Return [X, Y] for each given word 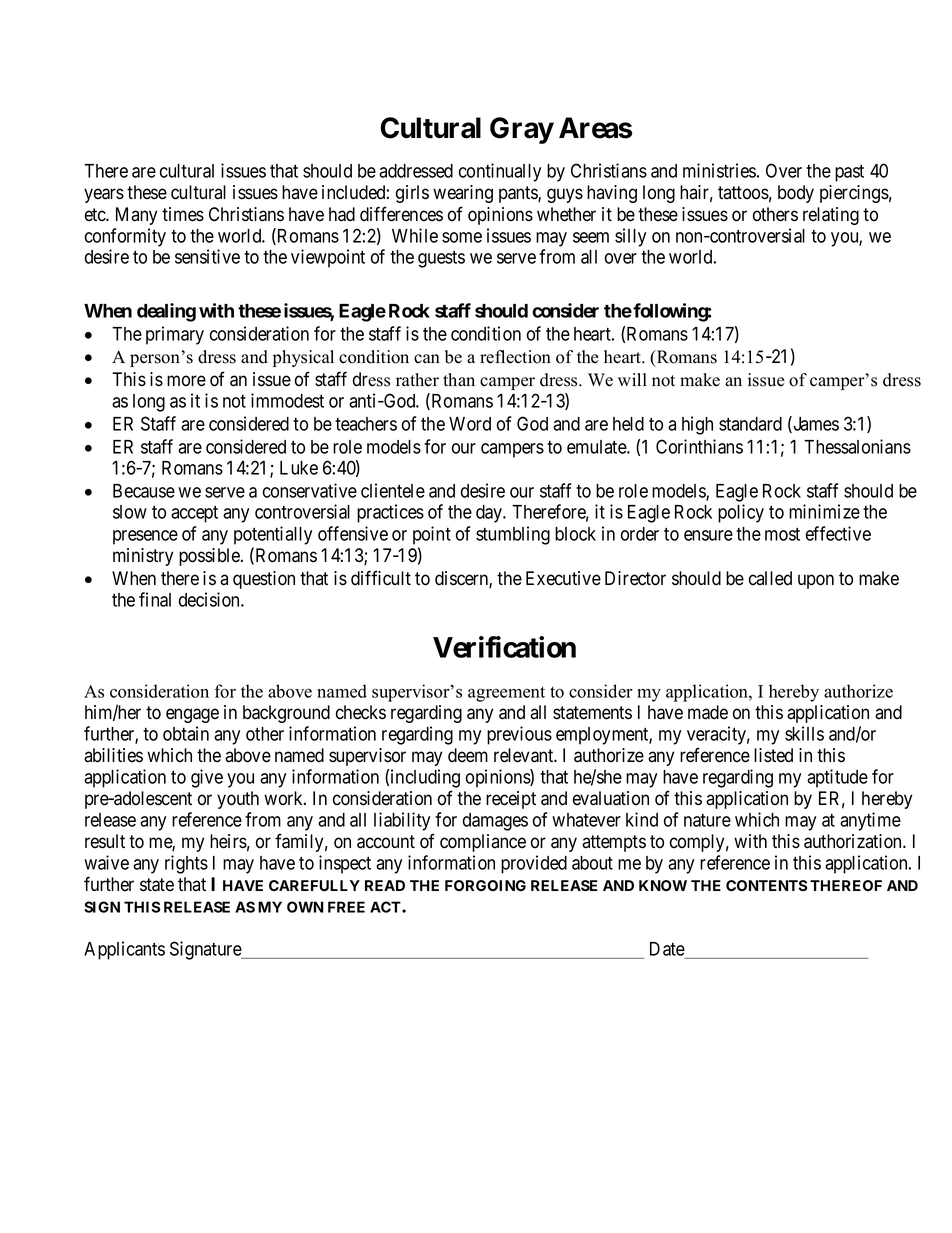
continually [500, 172]
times [183, 214]
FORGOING [485, 885]
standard [750, 424]
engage [192, 715]
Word [470, 424]
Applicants [124, 950]
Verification [504, 647]
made [708, 712]
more [186, 381]
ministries [719, 170]
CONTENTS [766, 885]
